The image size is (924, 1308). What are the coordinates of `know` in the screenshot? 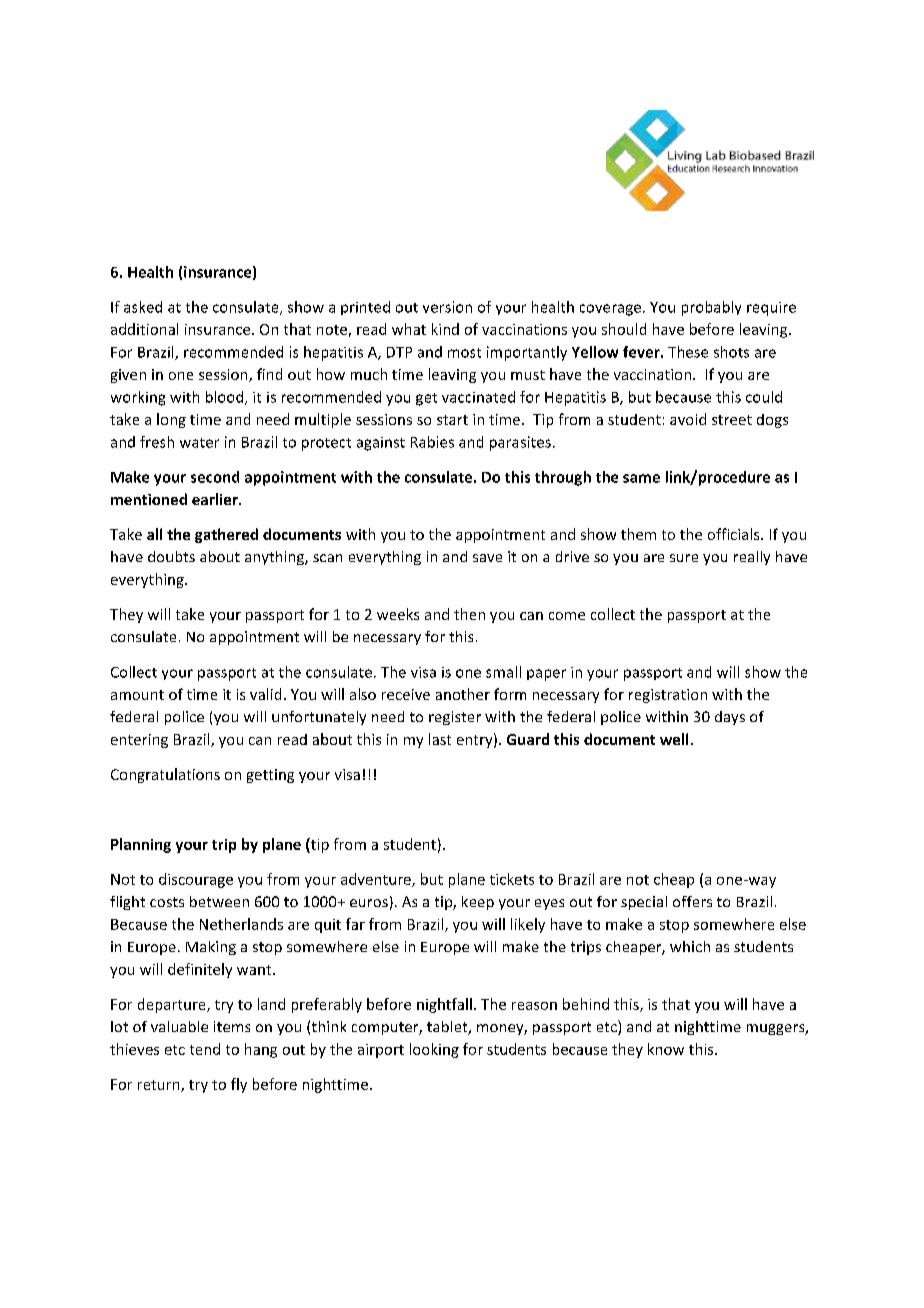 It's located at (666, 1049).
